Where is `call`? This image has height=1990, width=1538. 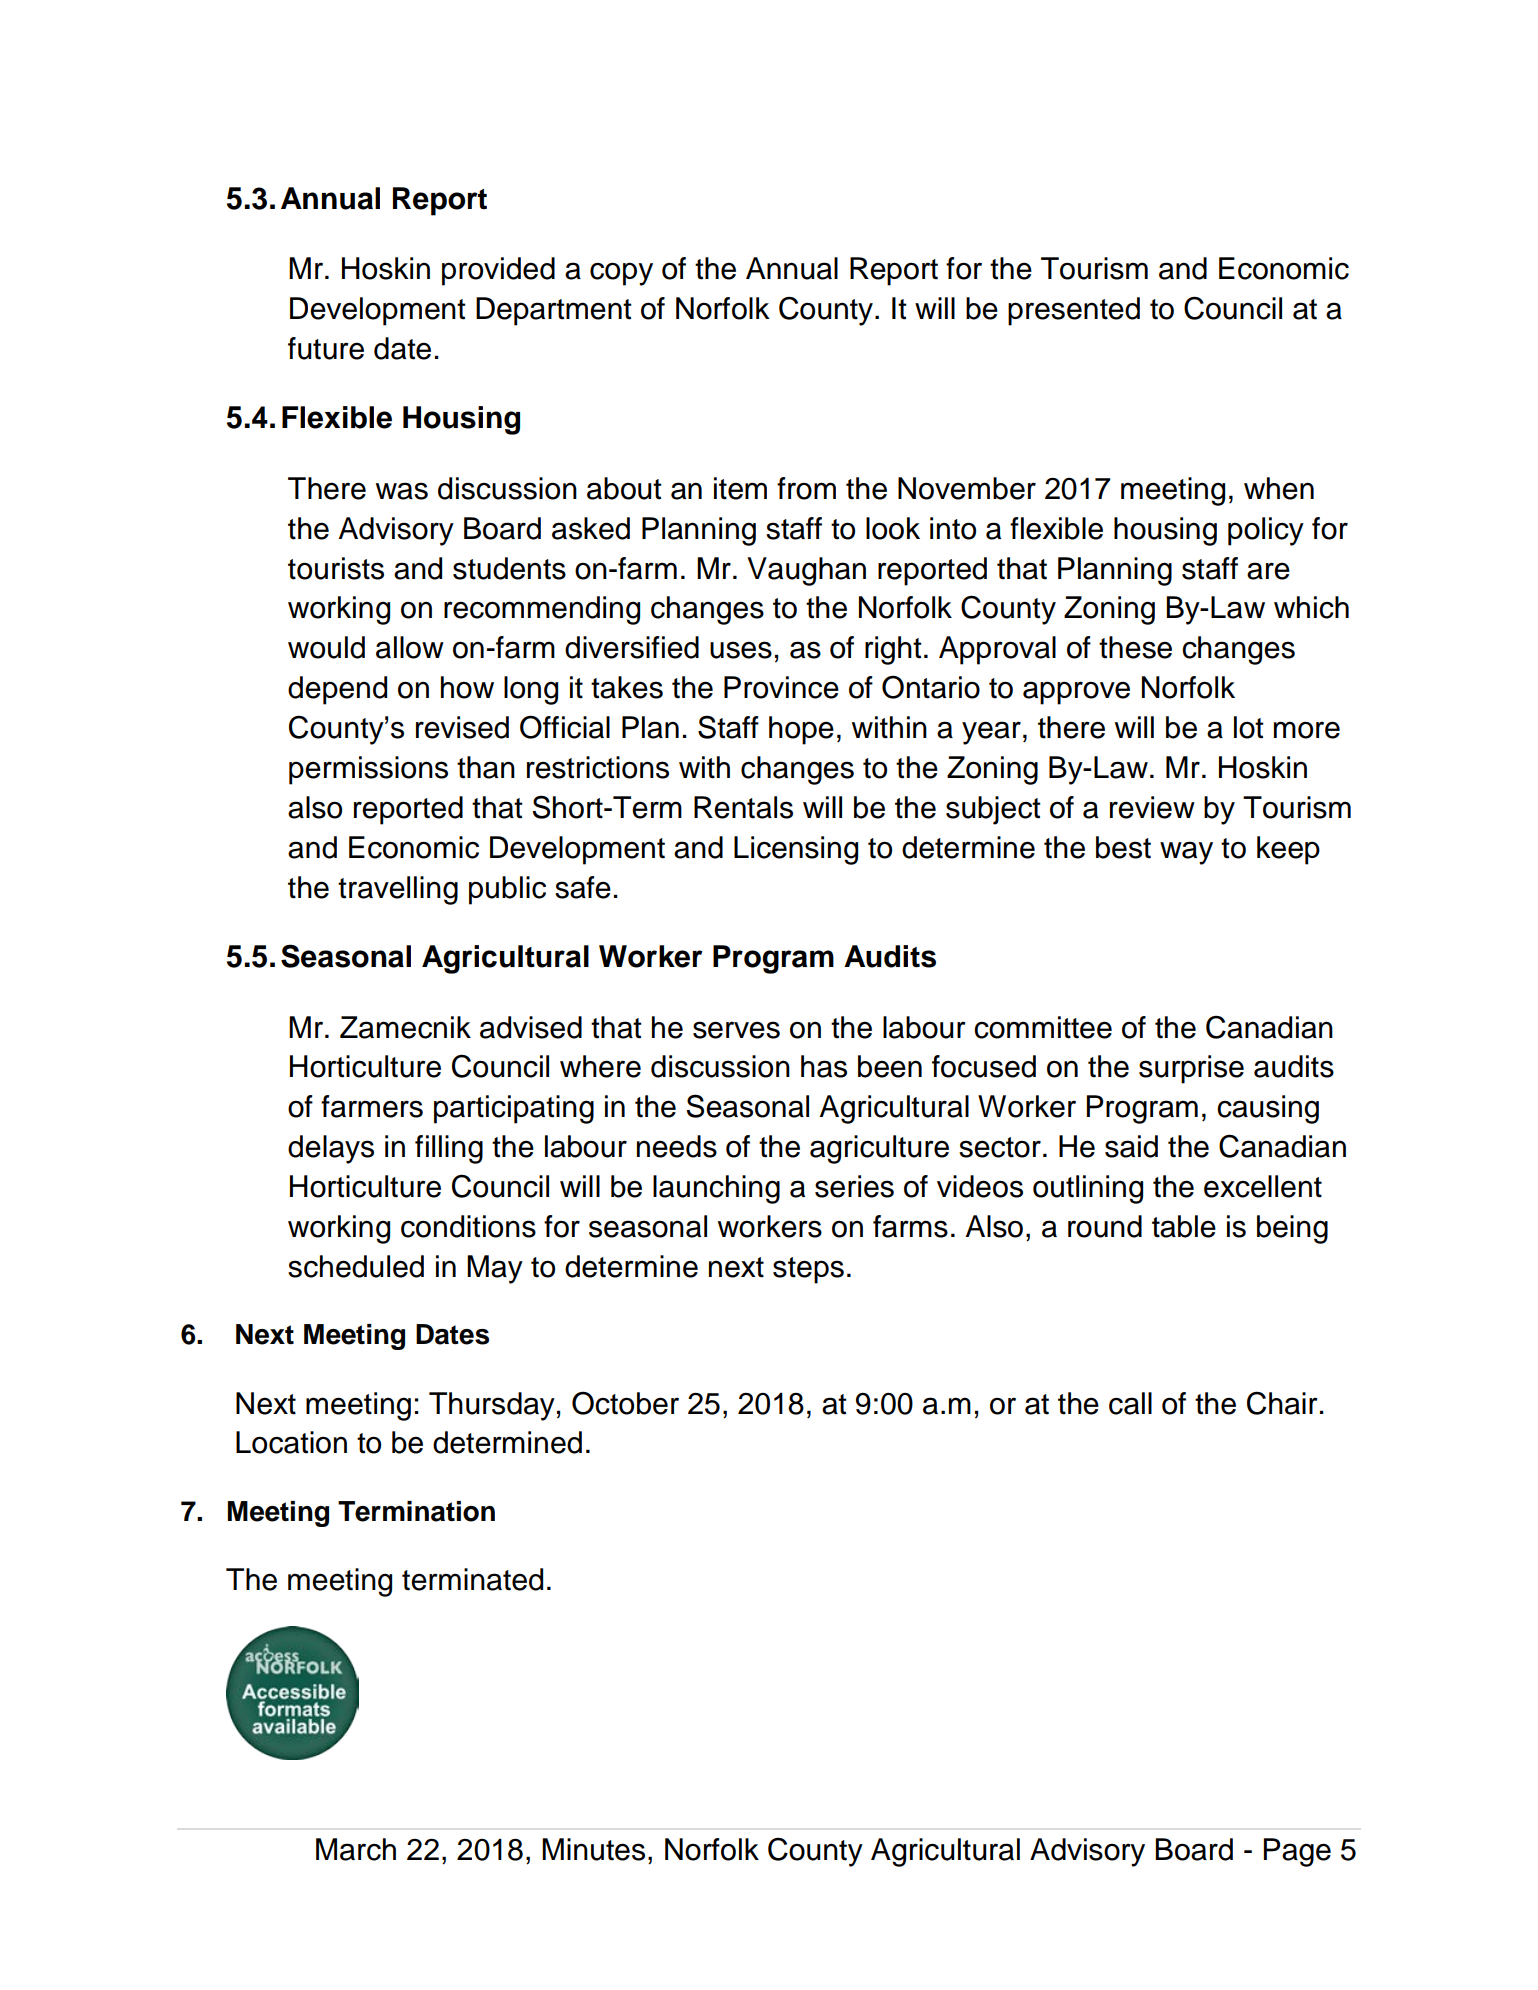 call is located at coordinates (1130, 1403).
